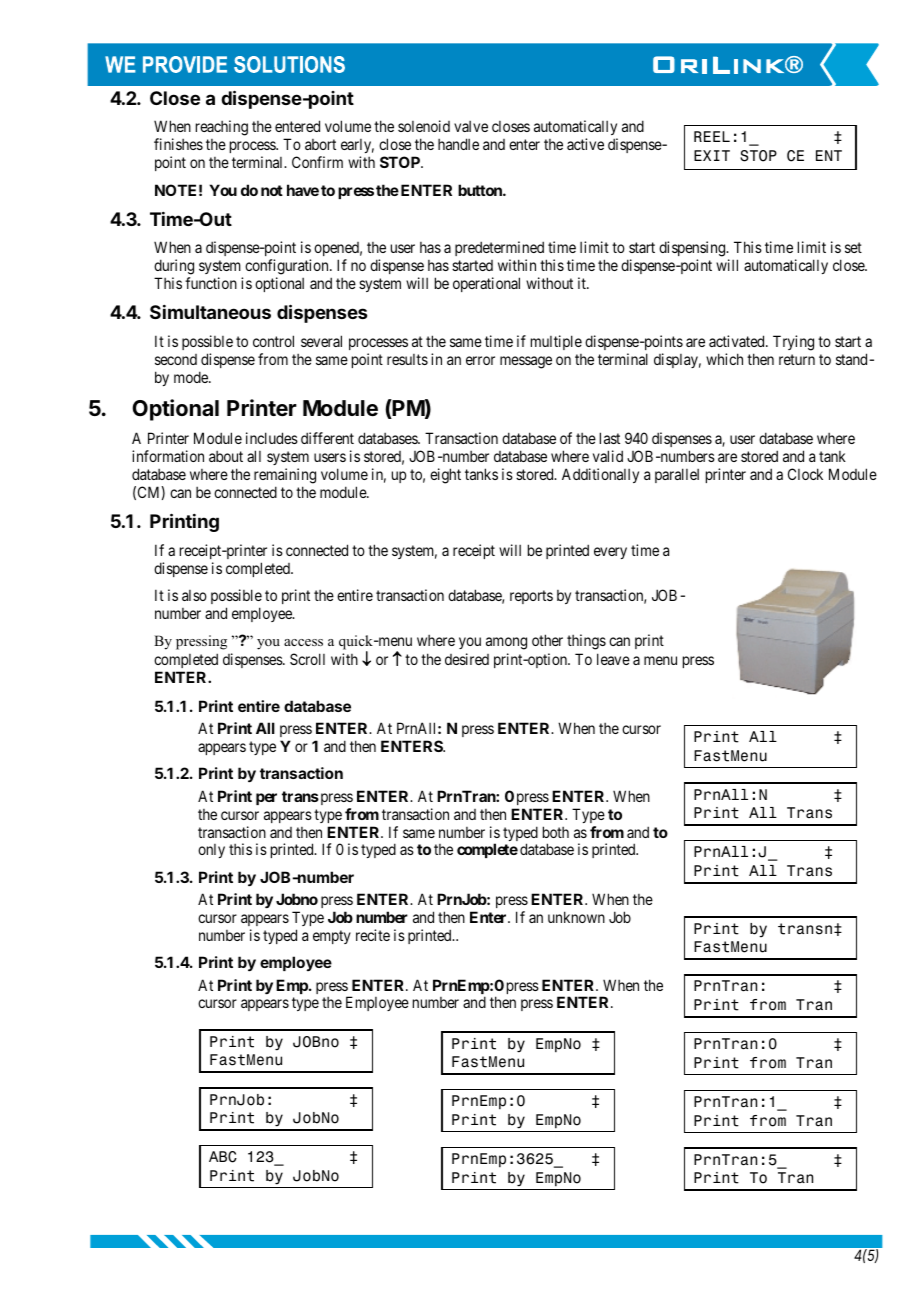  I want to click on unknown, so click(576, 917).
